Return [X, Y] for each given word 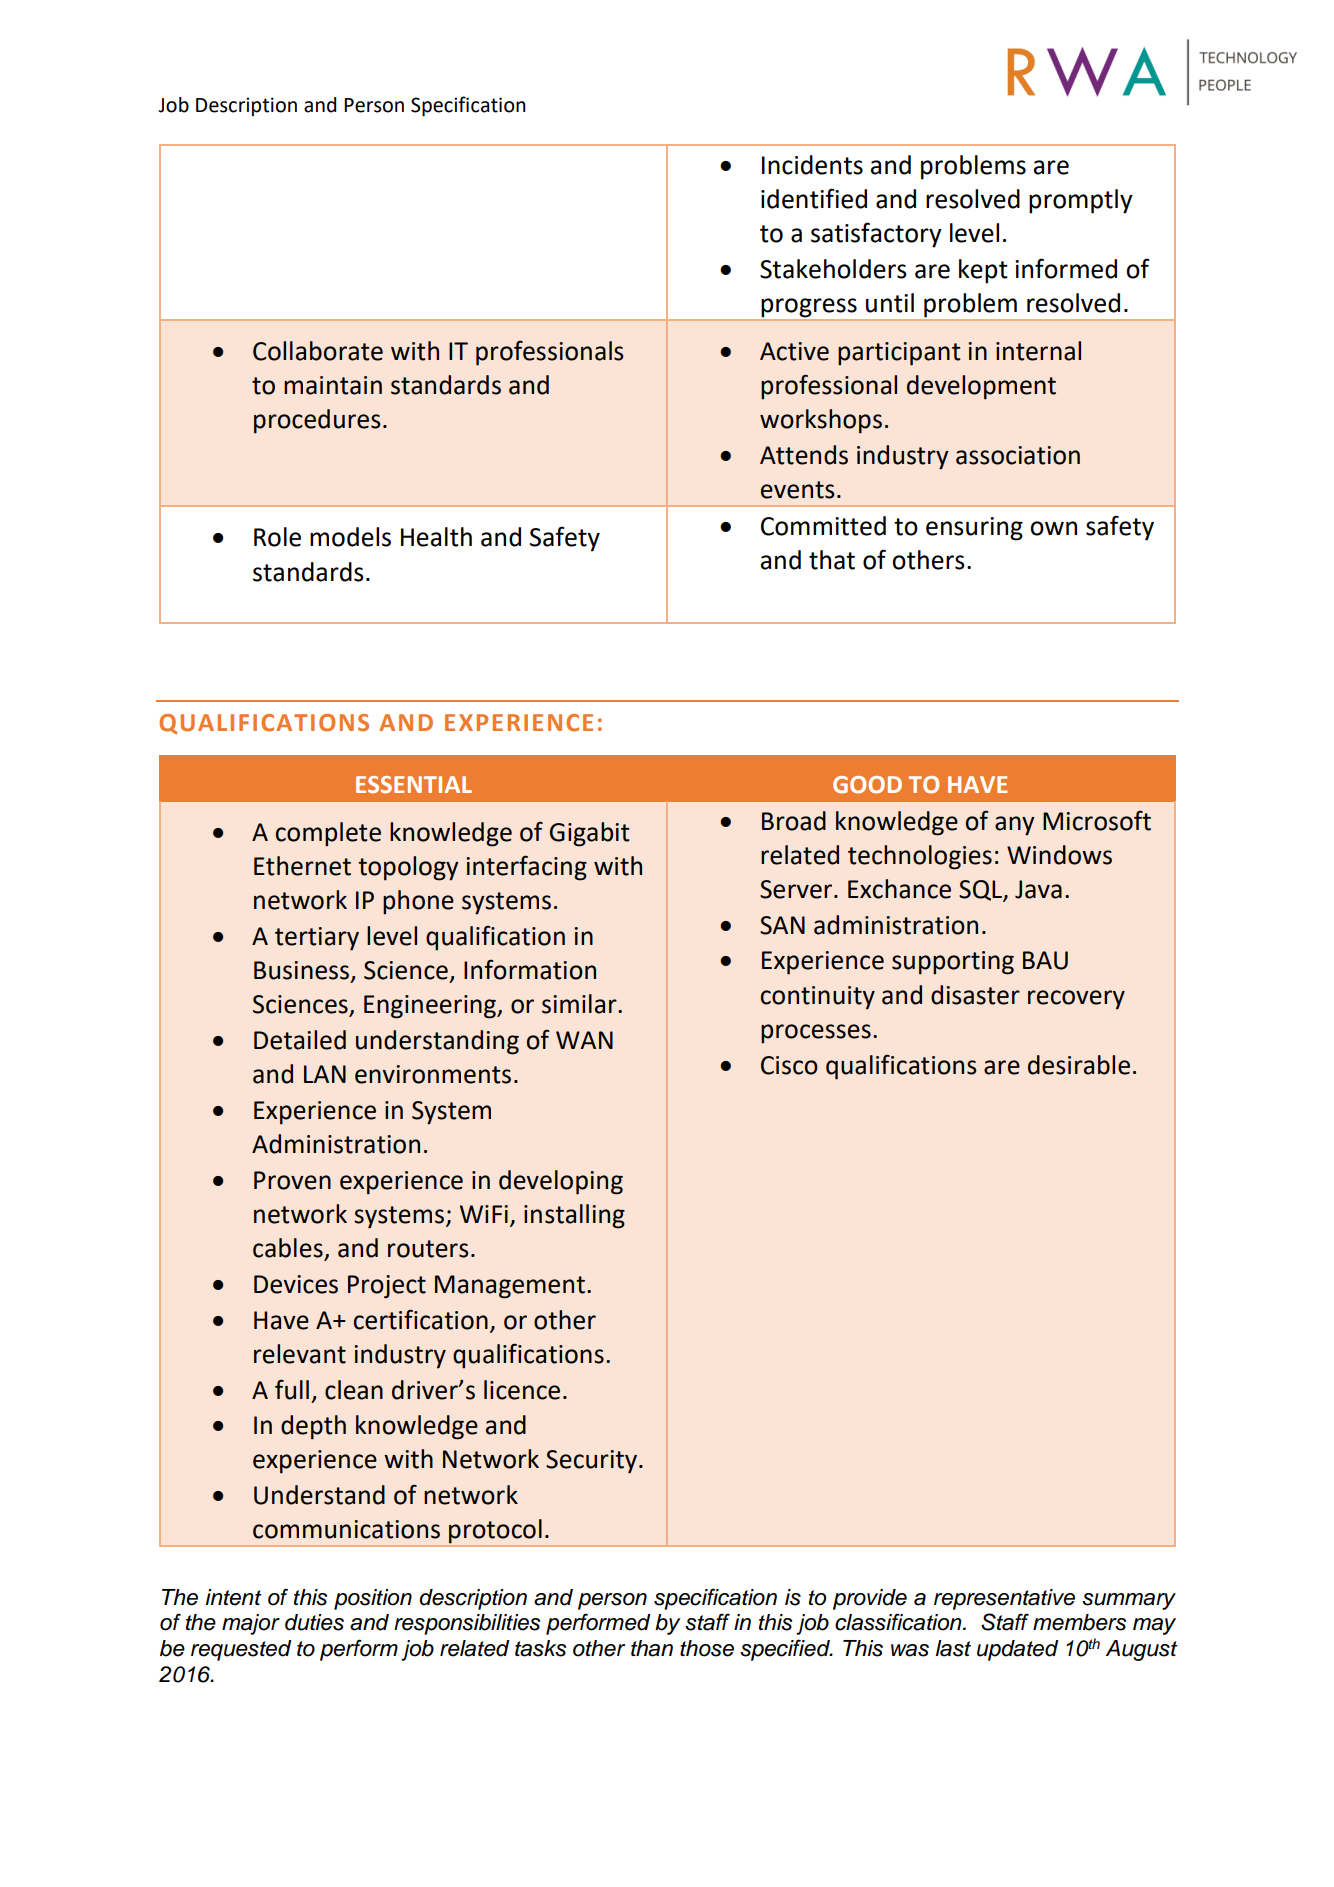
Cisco [789, 1065]
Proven [292, 1180]
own [1053, 528]
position [373, 1599]
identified [814, 198]
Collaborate [318, 351]
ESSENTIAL [414, 785]
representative [1004, 1599]
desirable [1079, 1065]
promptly [1081, 201]
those [707, 1648]
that [832, 560]
